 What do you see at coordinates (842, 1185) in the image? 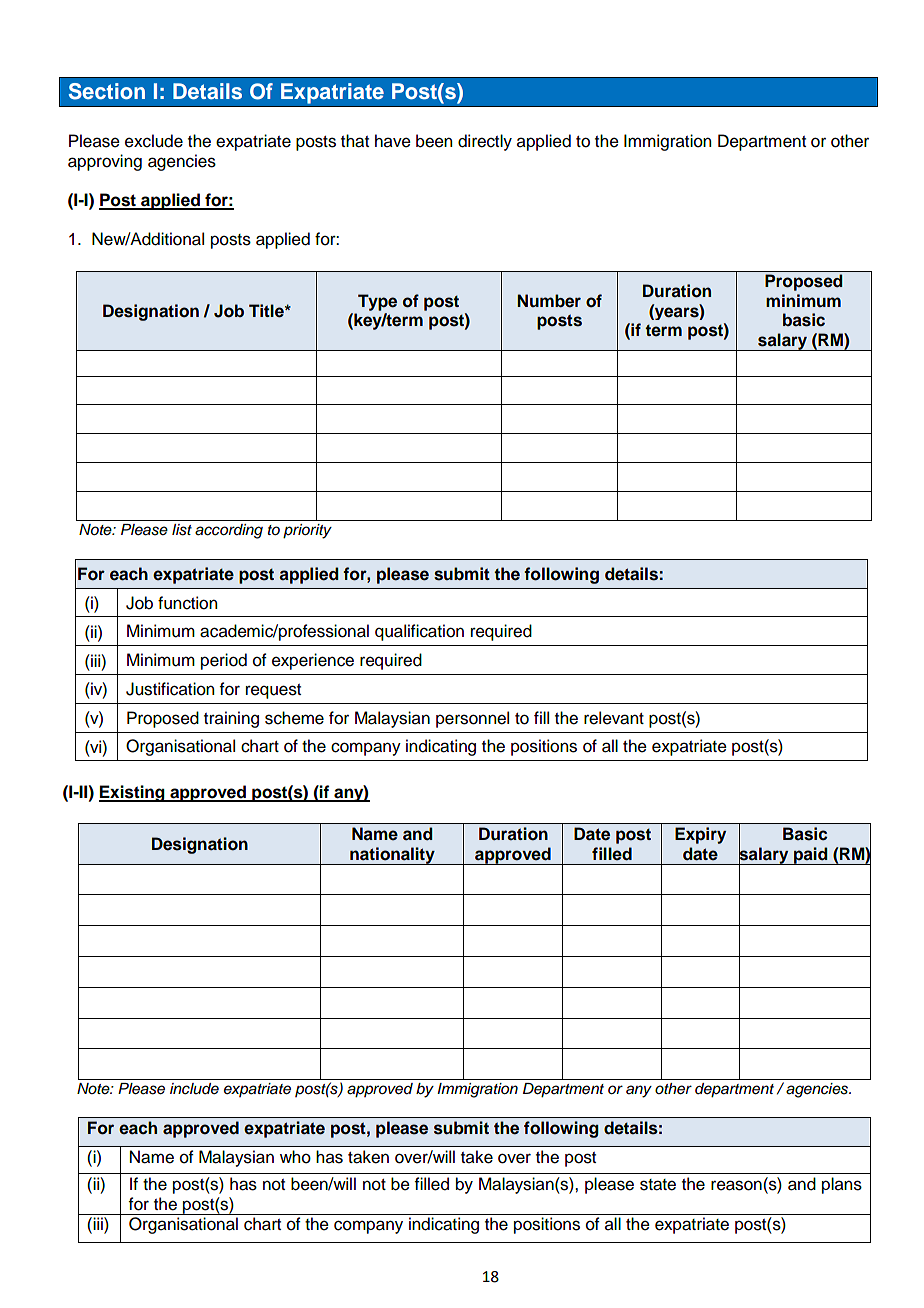
I see `plans` at bounding box center [842, 1185].
